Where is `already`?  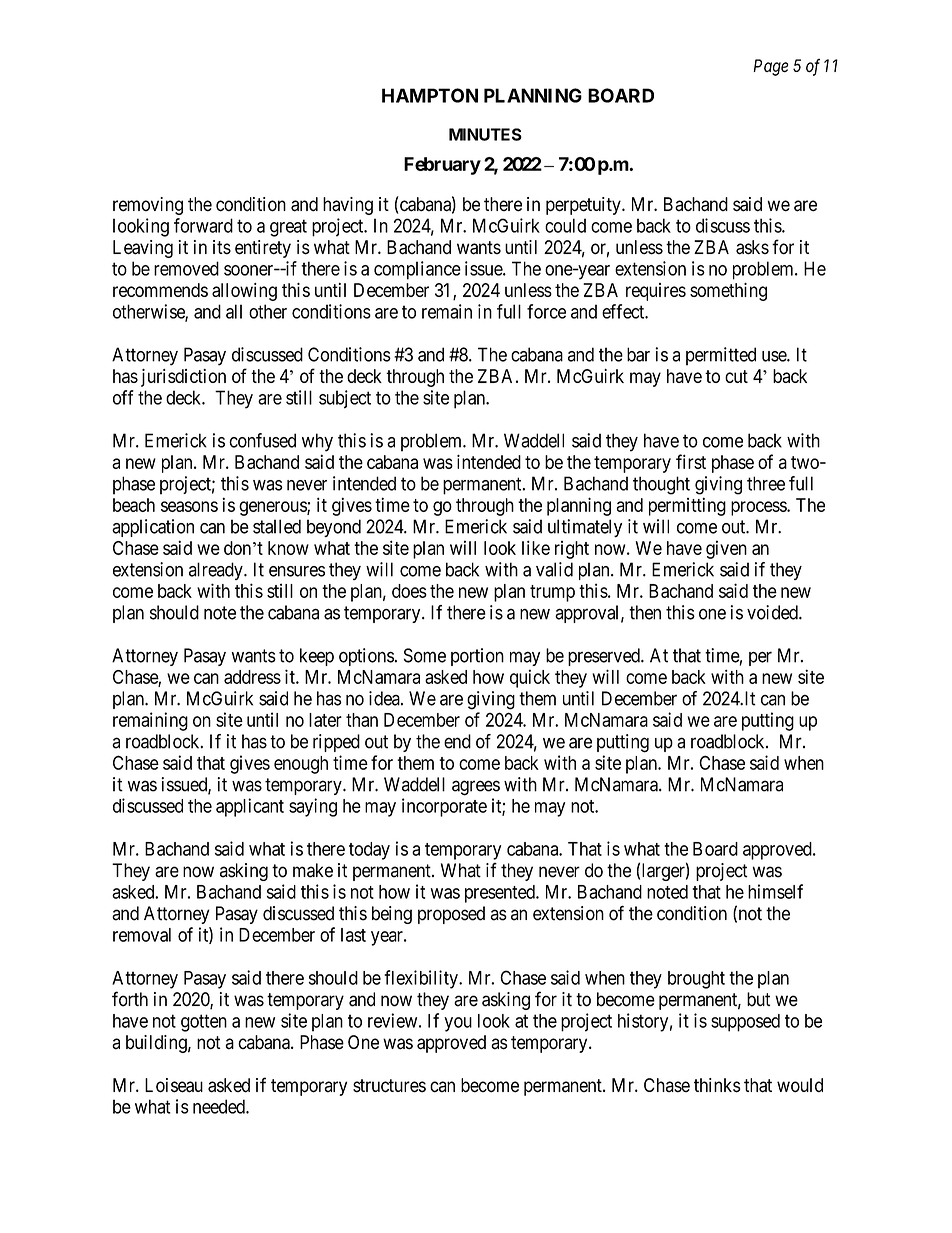 already is located at coordinates (217, 571).
